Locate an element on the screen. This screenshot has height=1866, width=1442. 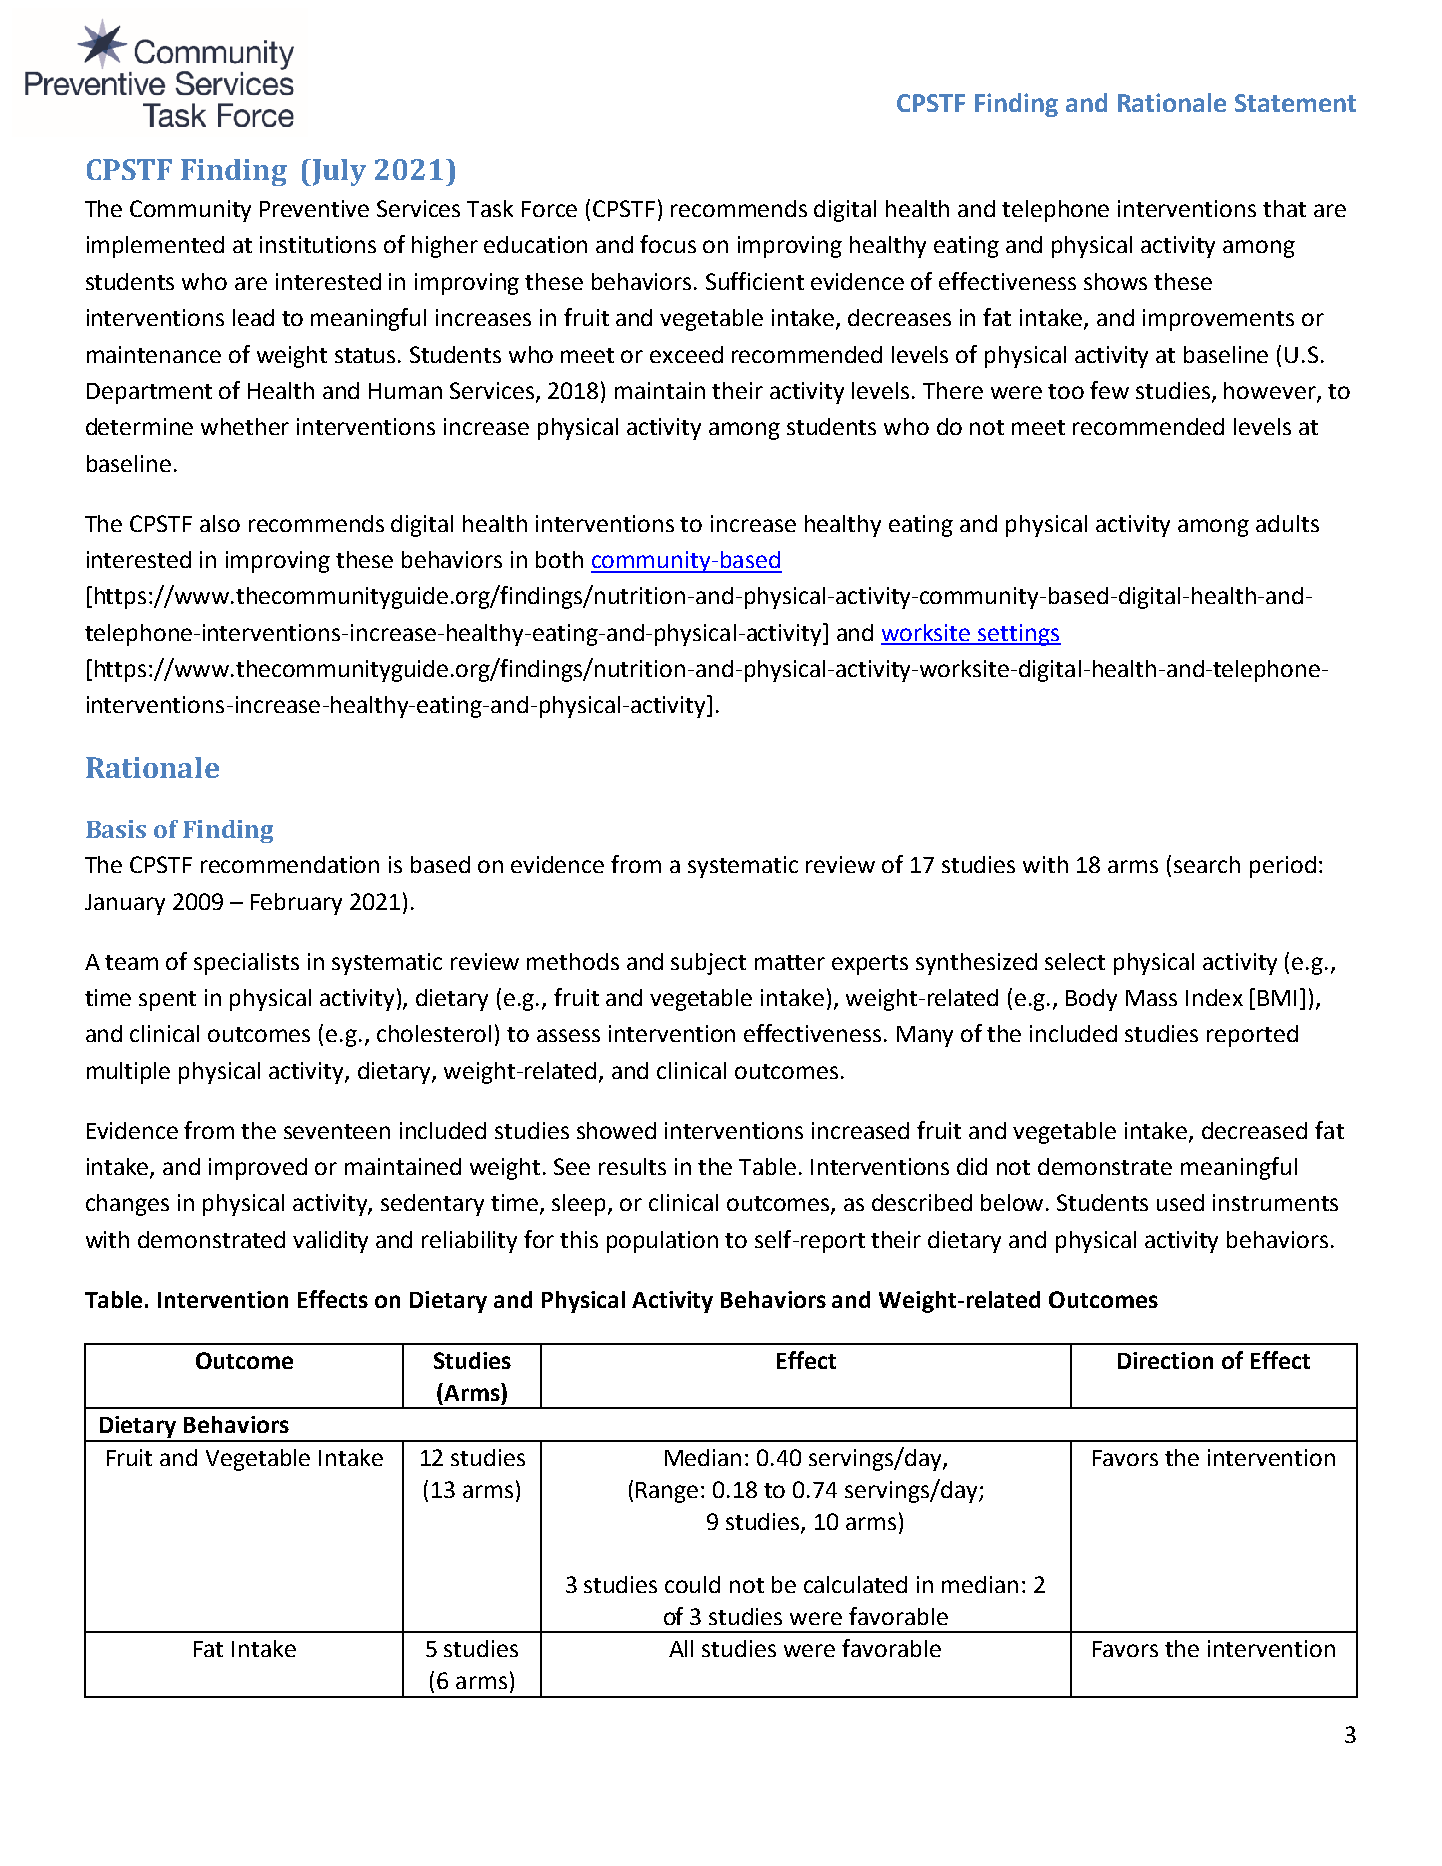
could is located at coordinates (692, 1584).
